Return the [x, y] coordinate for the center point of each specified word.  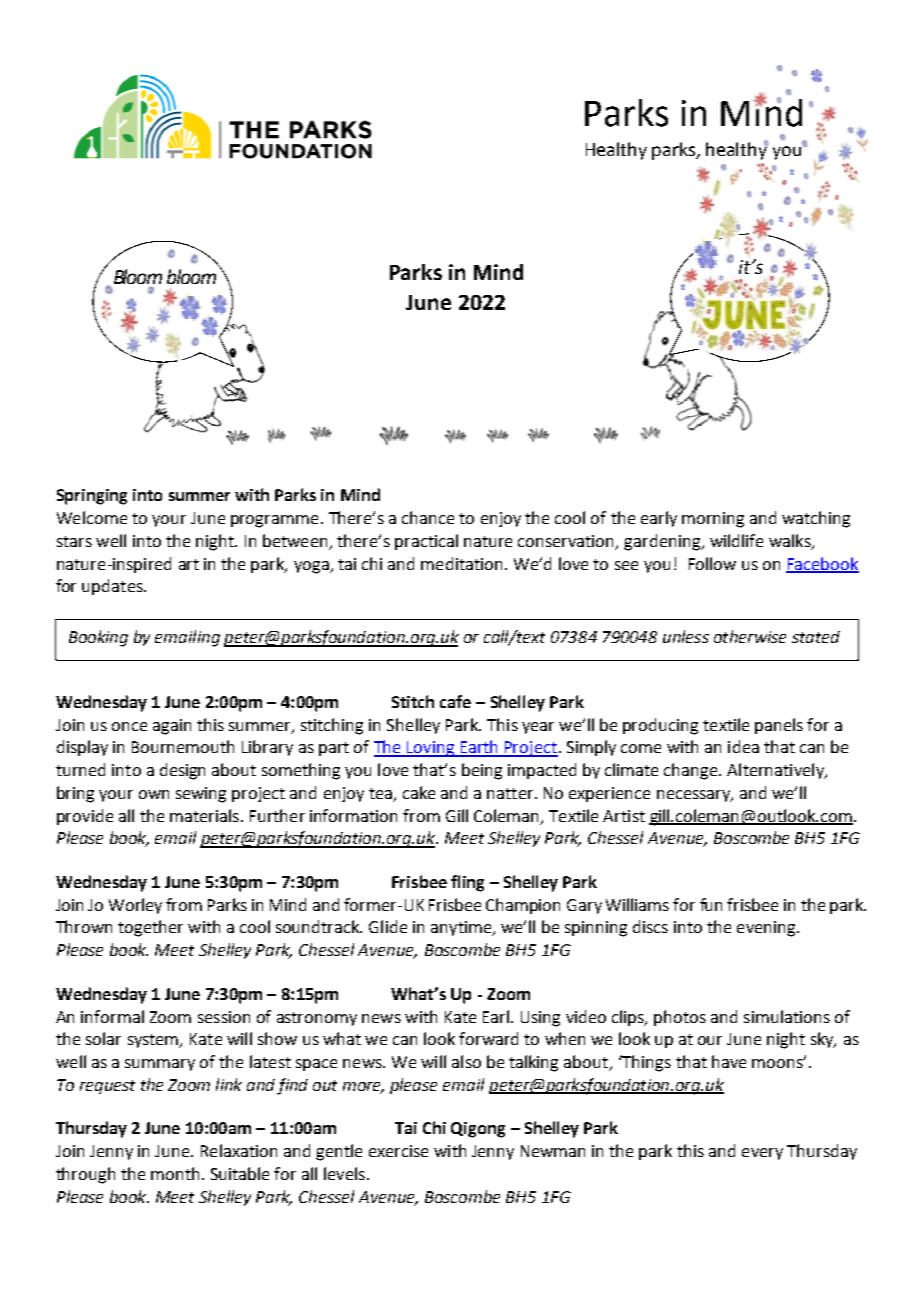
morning [713, 520]
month [175, 1173]
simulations [787, 1016]
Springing [92, 497]
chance [428, 517]
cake [419, 792]
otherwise [750, 636]
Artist [624, 816]
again [172, 727]
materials [204, 815]
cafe [455, 701]
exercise [398, 1151]
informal [112, 1016]
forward [488, 1038]
